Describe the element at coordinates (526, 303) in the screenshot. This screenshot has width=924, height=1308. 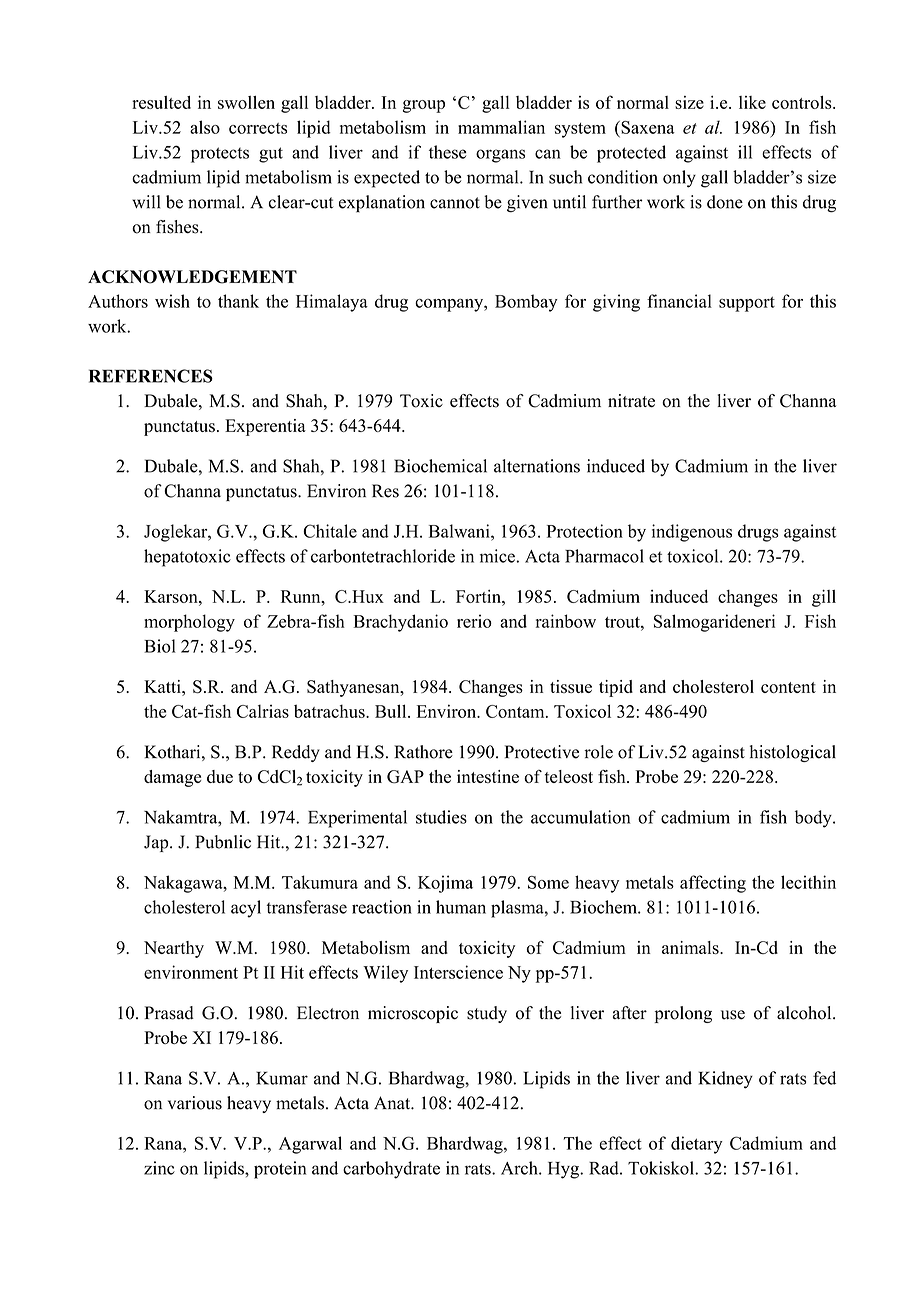
I see `Bombay` at that location.
